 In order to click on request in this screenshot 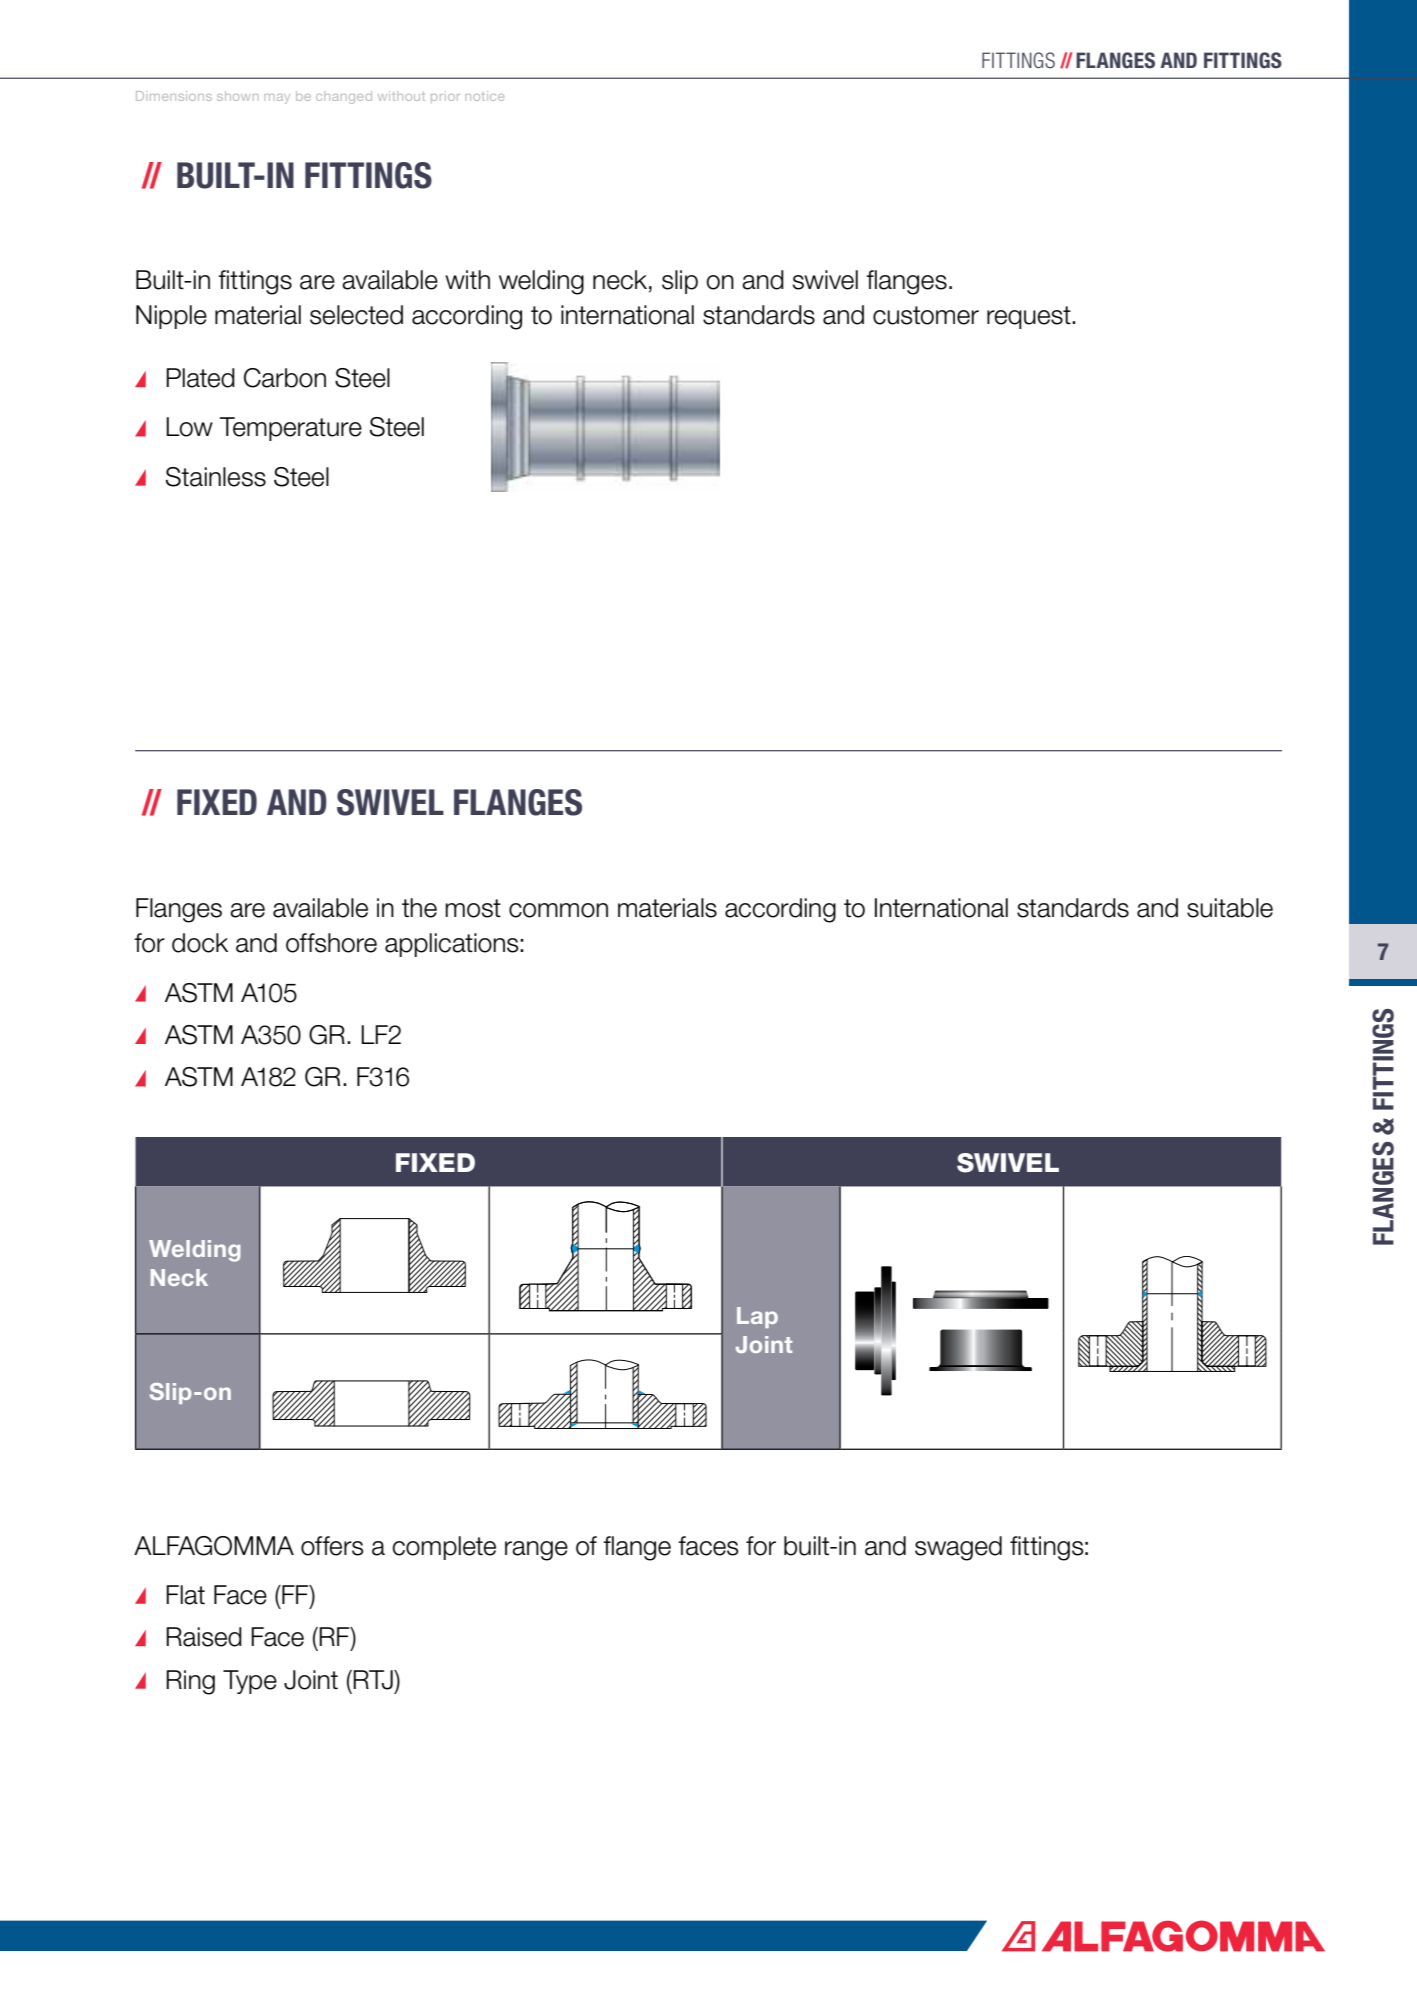, I will do `click(1030, 317)`.
